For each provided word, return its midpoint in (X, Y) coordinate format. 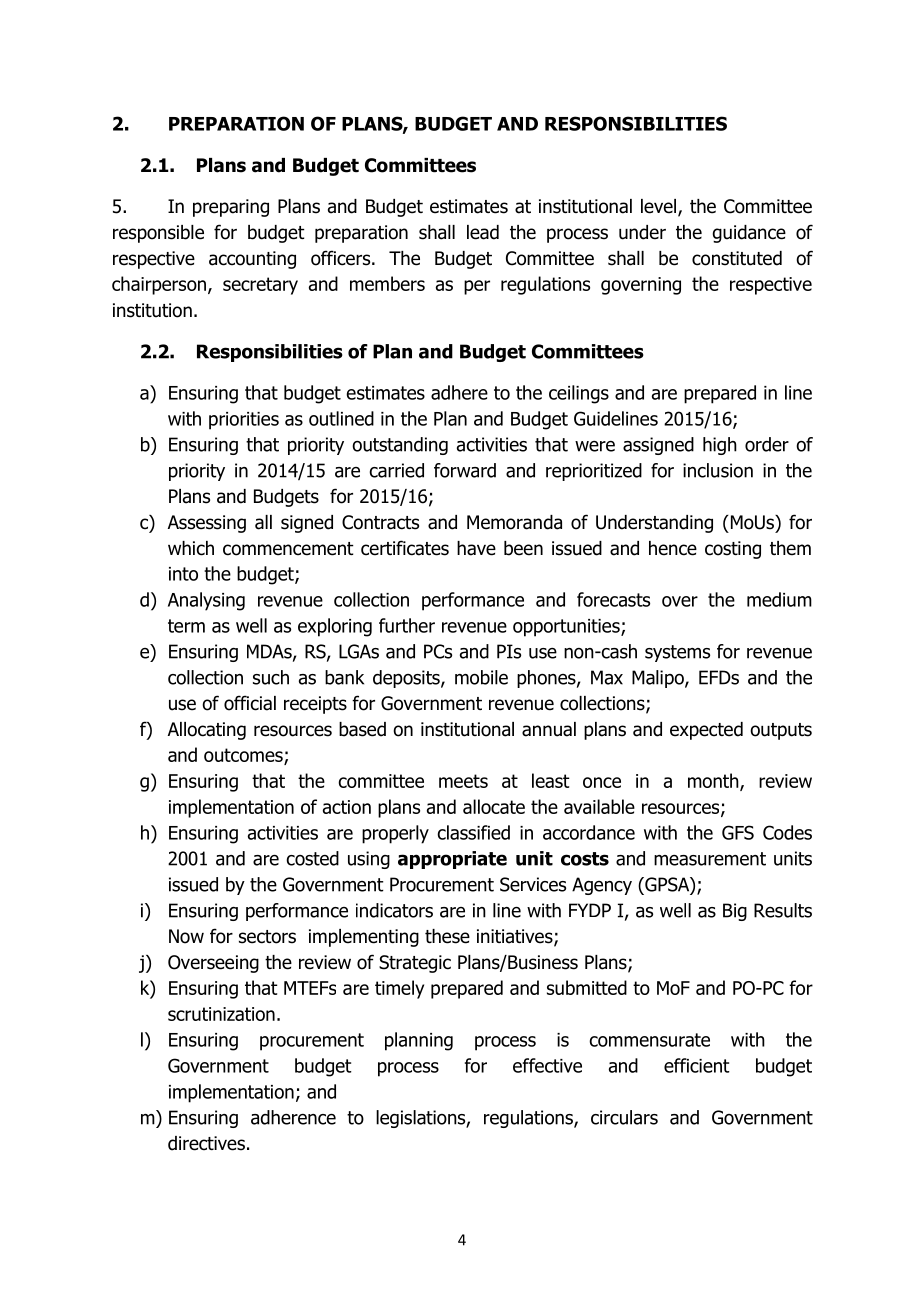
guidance (749, 234)
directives (206, 1143)
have (476, 548)
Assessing (207, 524)
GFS (738, 832)
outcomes (244, 756)
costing (733, 550)
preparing (231, 208)
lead (483, 232)
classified (473, 832)
